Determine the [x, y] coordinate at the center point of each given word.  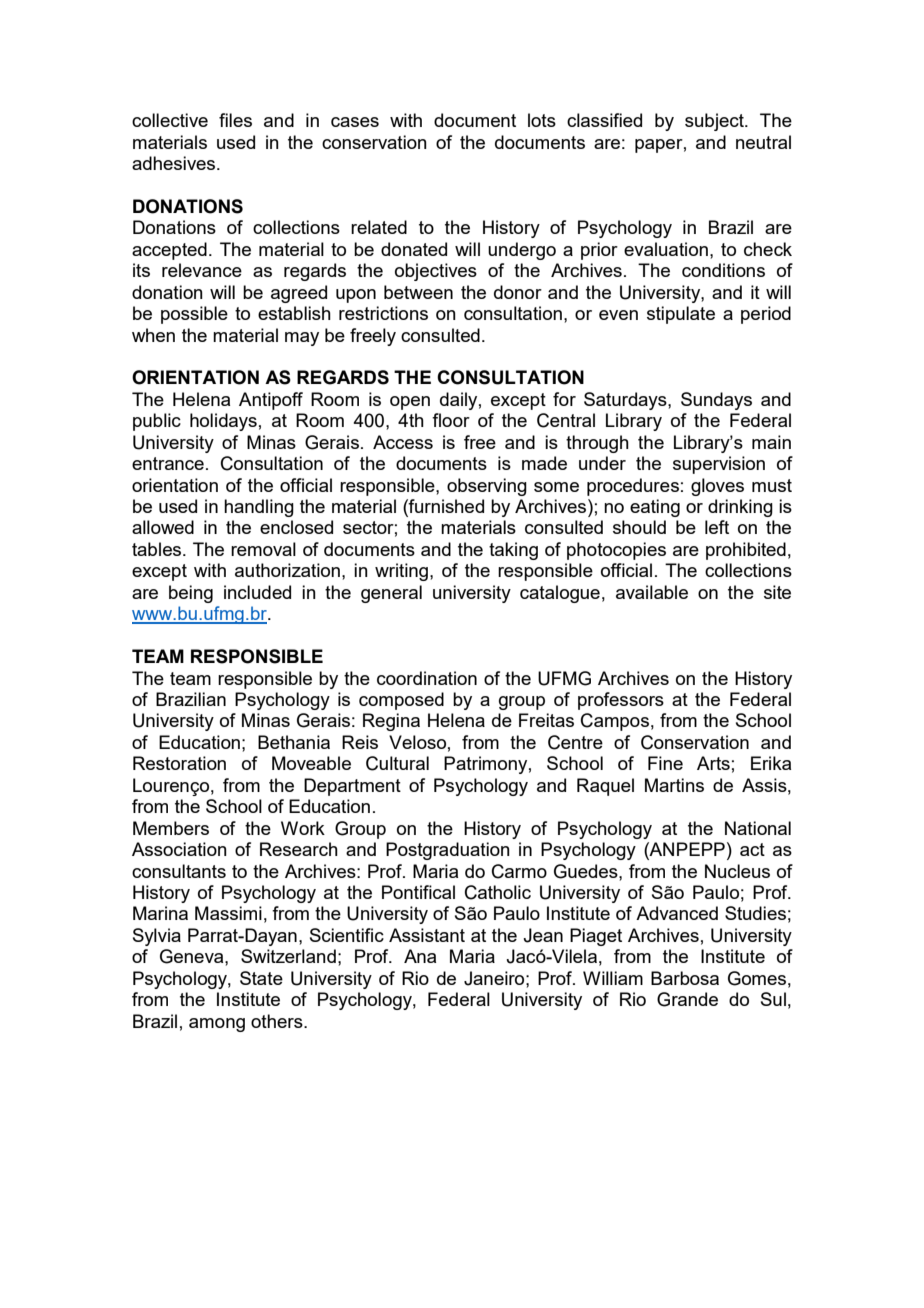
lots [542, 120]
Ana [420, 956]
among [217, 1025]
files [235, 120]
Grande [687, 999]
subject [715, 122]
